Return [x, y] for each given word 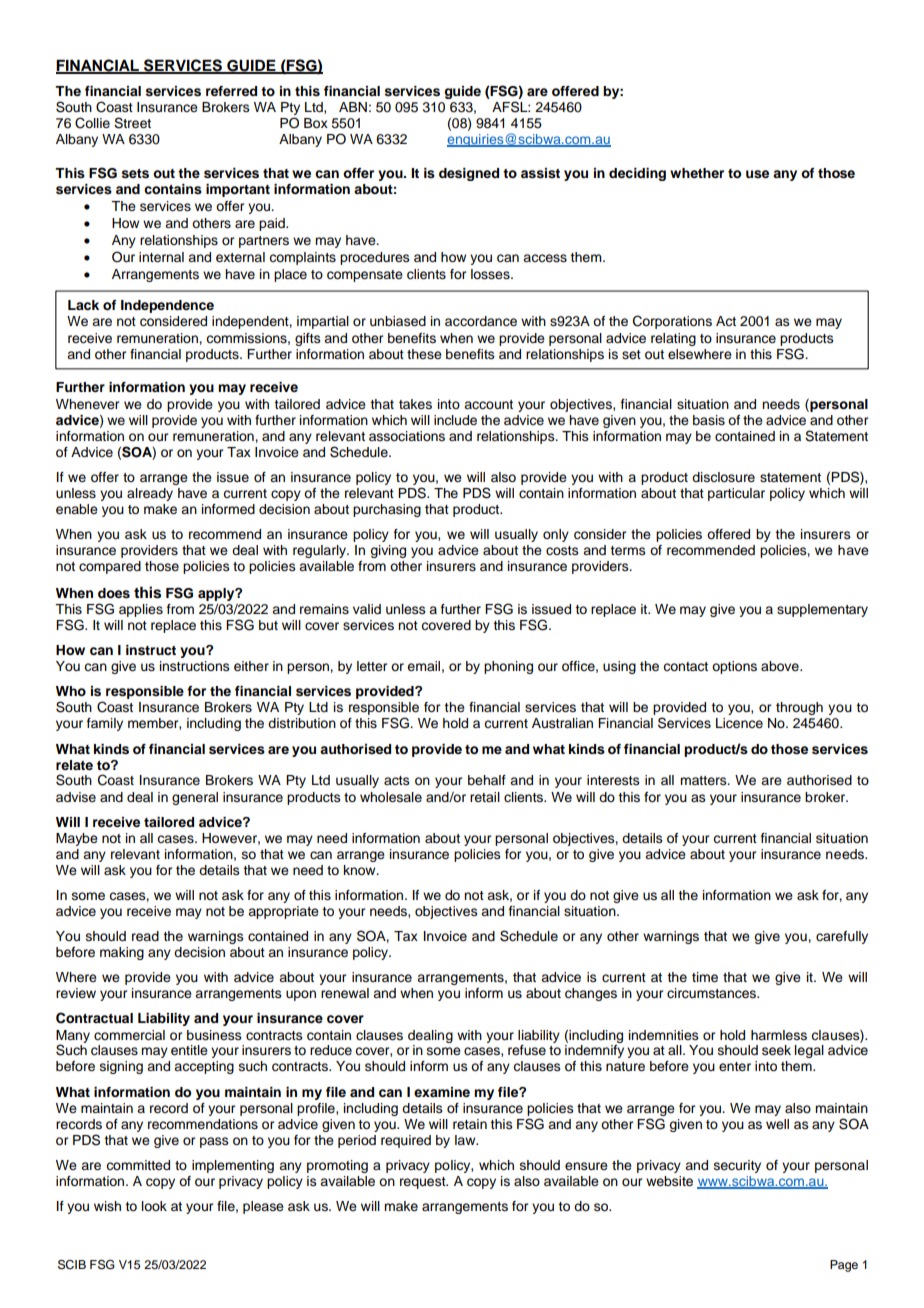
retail [485, 797]
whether [697, 173]
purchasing [387, 510]
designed [469, 174]
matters [704, 780]
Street [132, 123]
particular [736, 494]
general [195, 798]
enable [77, 509]
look [154, 1206]
